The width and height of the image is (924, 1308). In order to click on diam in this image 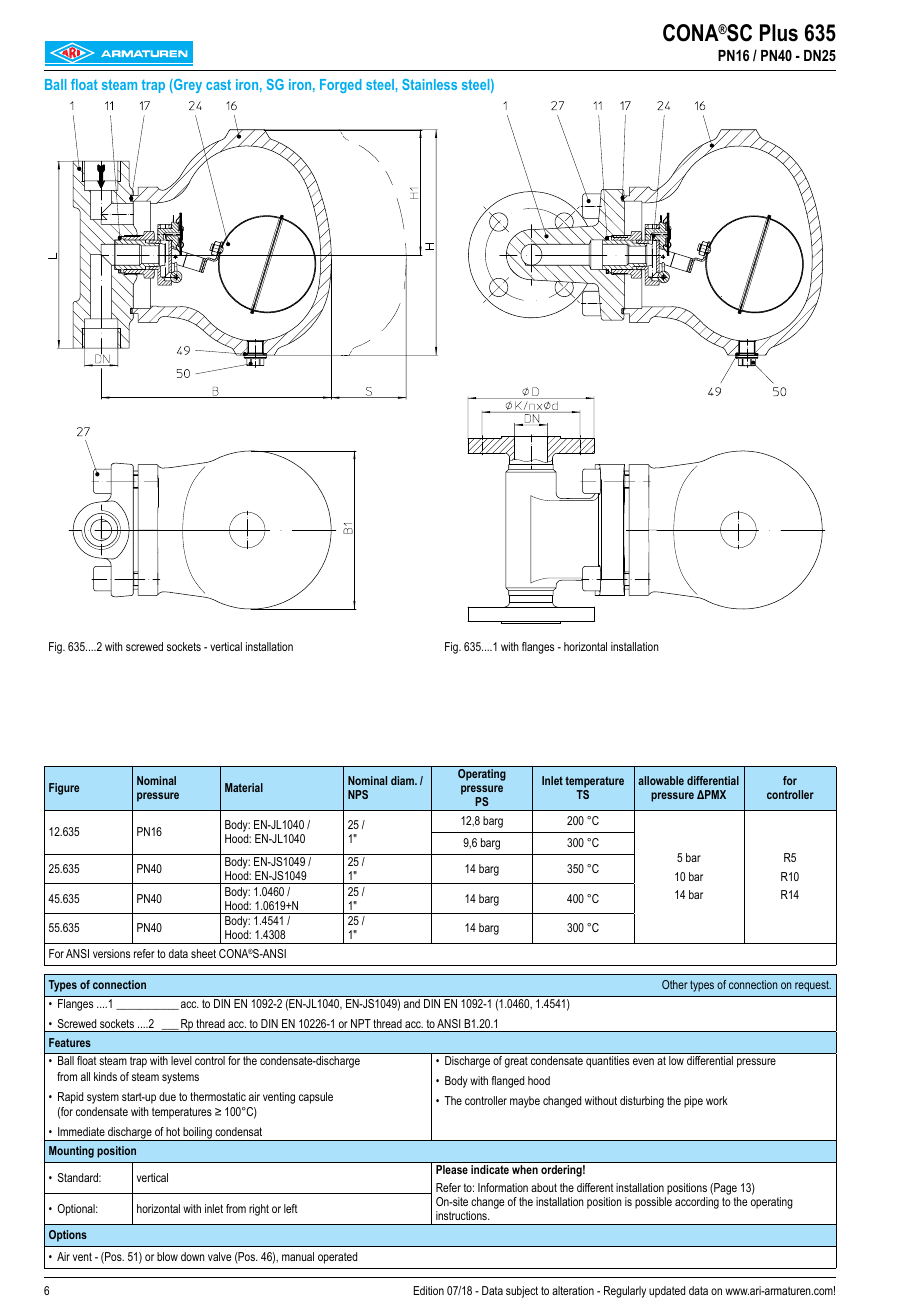, I will do `click(403, 780)`.
